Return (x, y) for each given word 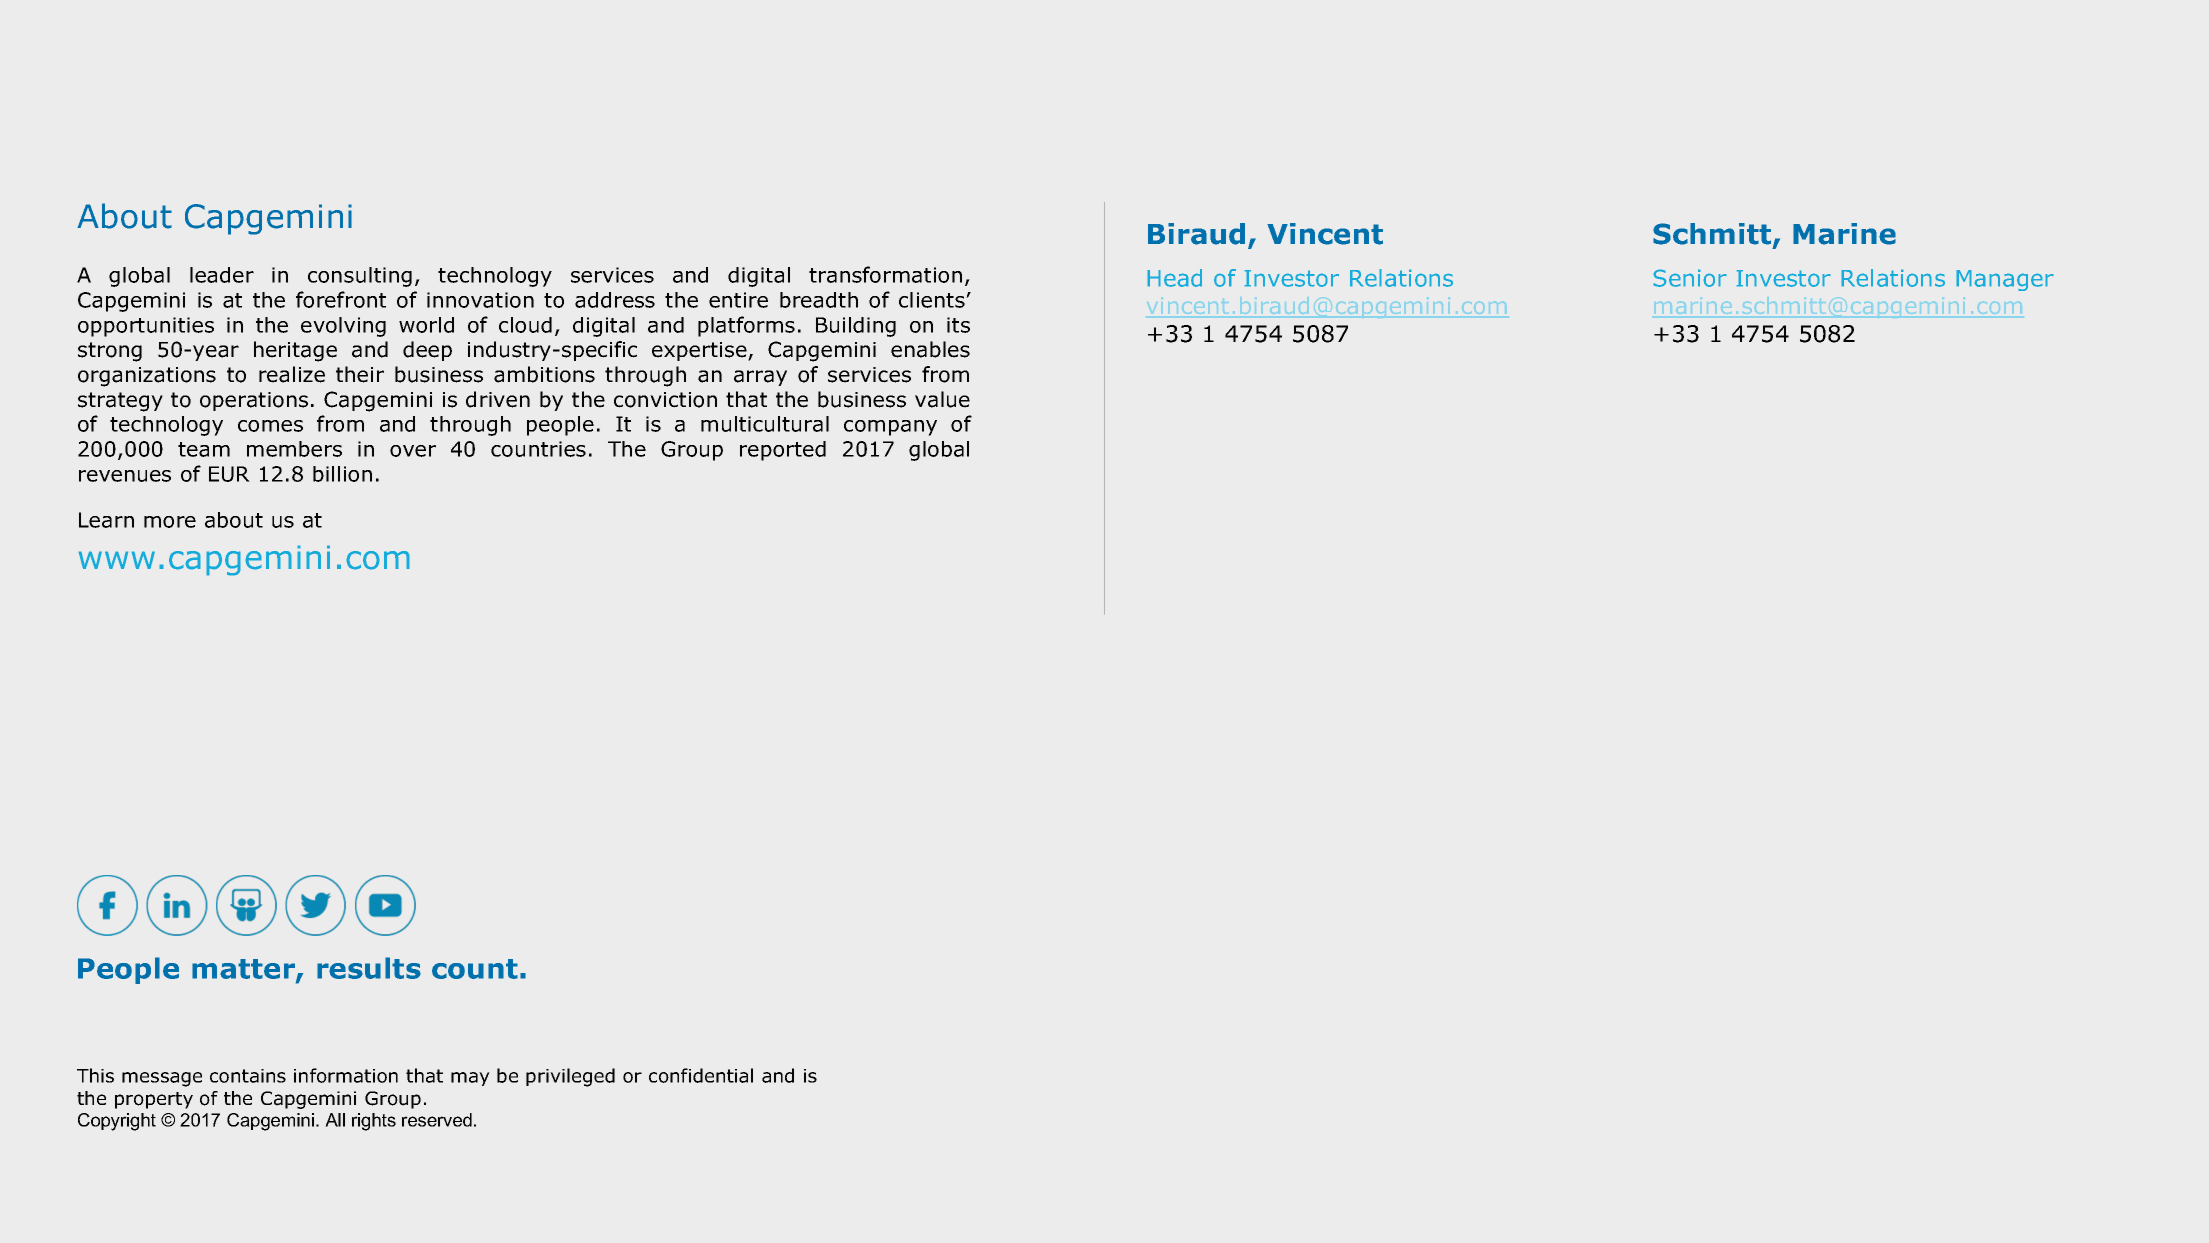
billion (342, 474)
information (346, 1075)
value (942, 399)
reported (783, 451)
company (890, 428)
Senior (1690, 278)
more (170, 522)
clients (933, 300)
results (369, 968)
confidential (701, 1075)
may (470, 1079)
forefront (341, 299)
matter (244, 970)
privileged (570, 1077)
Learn (106, 520)
